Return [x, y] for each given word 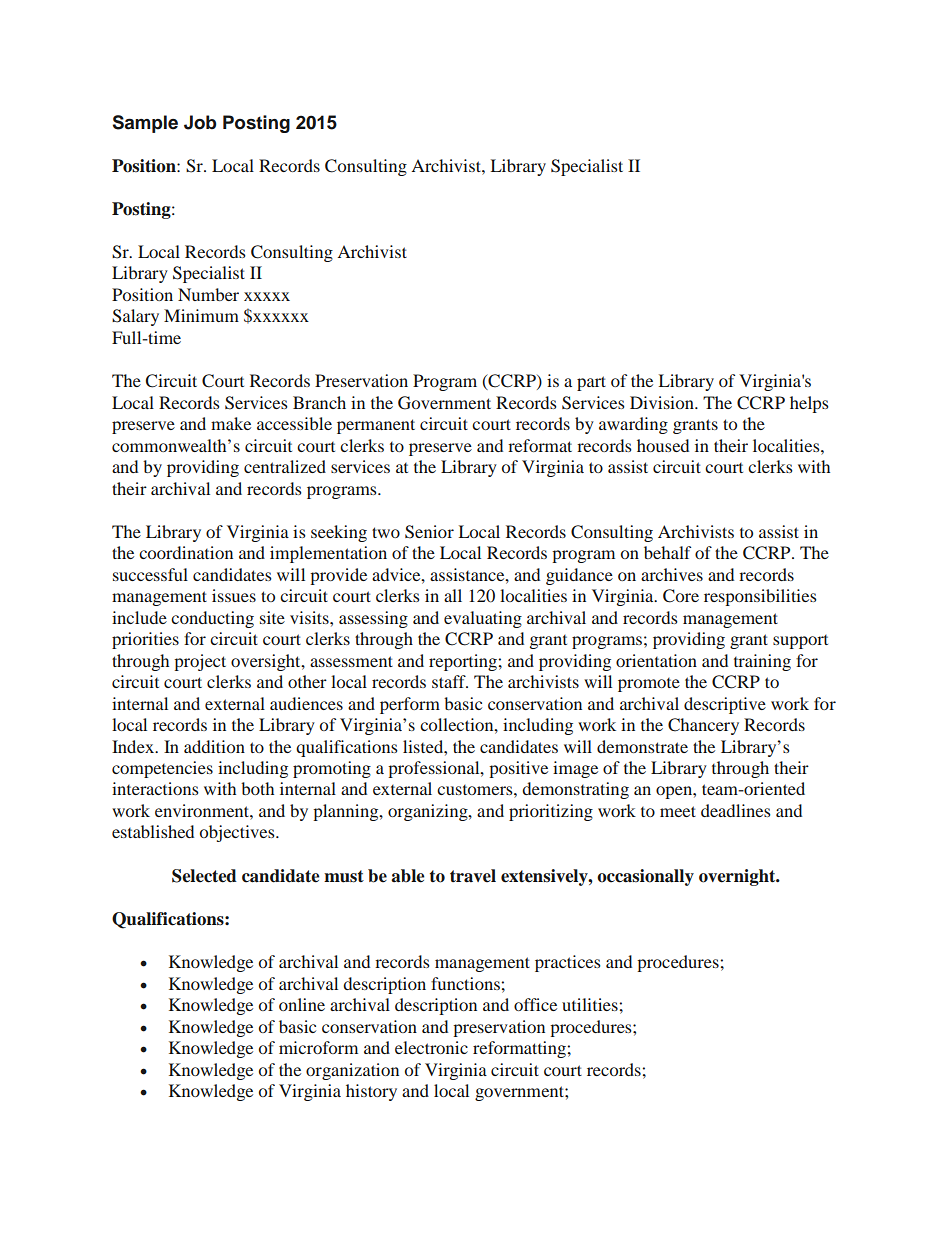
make [231, 423]
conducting [212, 619]
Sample [145, 124]
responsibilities [760, 597]
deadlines [736, 810]
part [591, 383]
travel [473, 876]
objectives [238, 833]
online [302, 1004]
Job [200, 122]
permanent [376, 426]
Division [663, 402]
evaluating [483, 619]
